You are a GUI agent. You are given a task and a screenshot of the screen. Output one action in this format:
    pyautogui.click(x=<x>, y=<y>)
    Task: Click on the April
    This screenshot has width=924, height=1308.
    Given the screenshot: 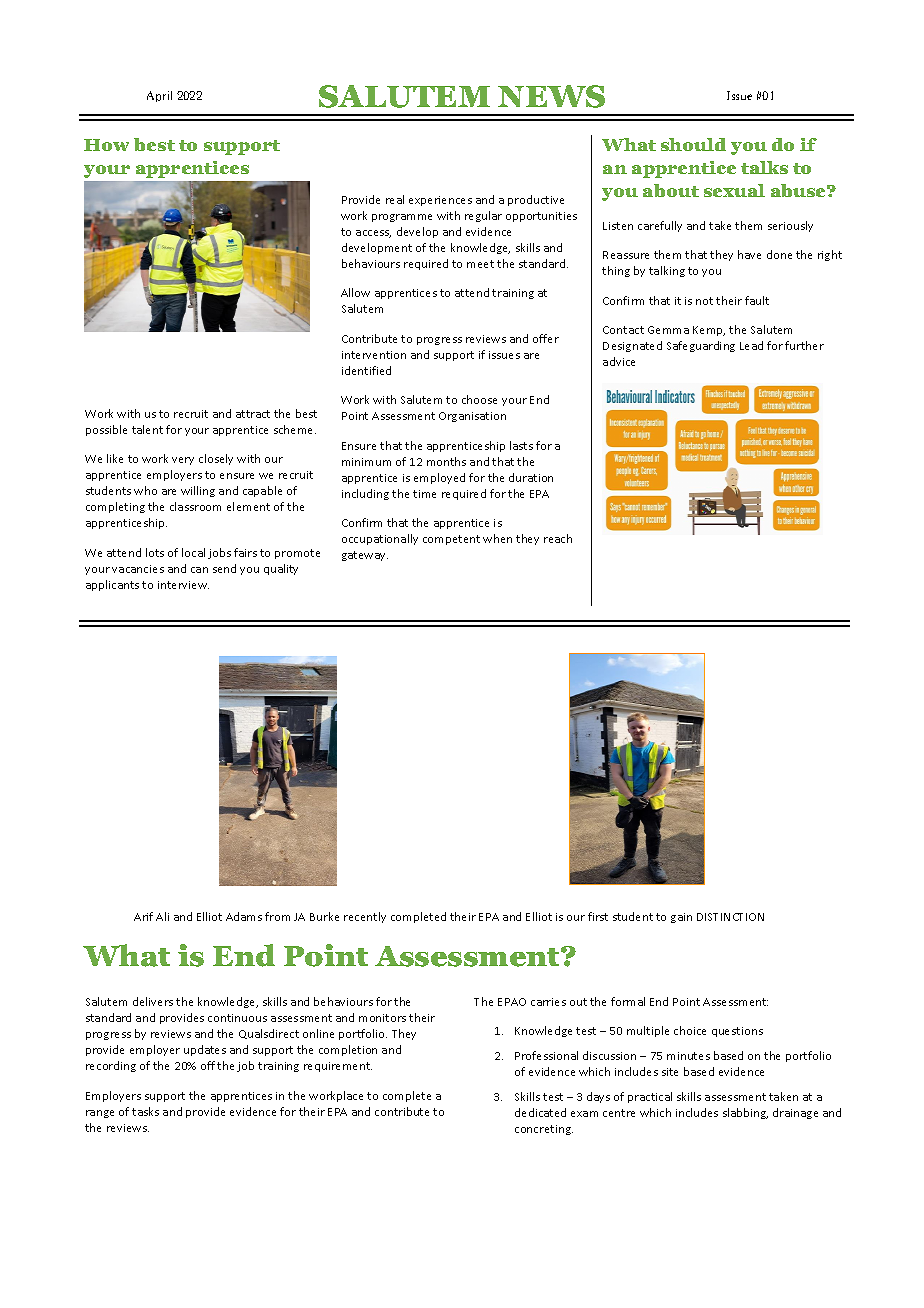 What is the action you would take?
    pyautogui.click(x=159, y=96)
